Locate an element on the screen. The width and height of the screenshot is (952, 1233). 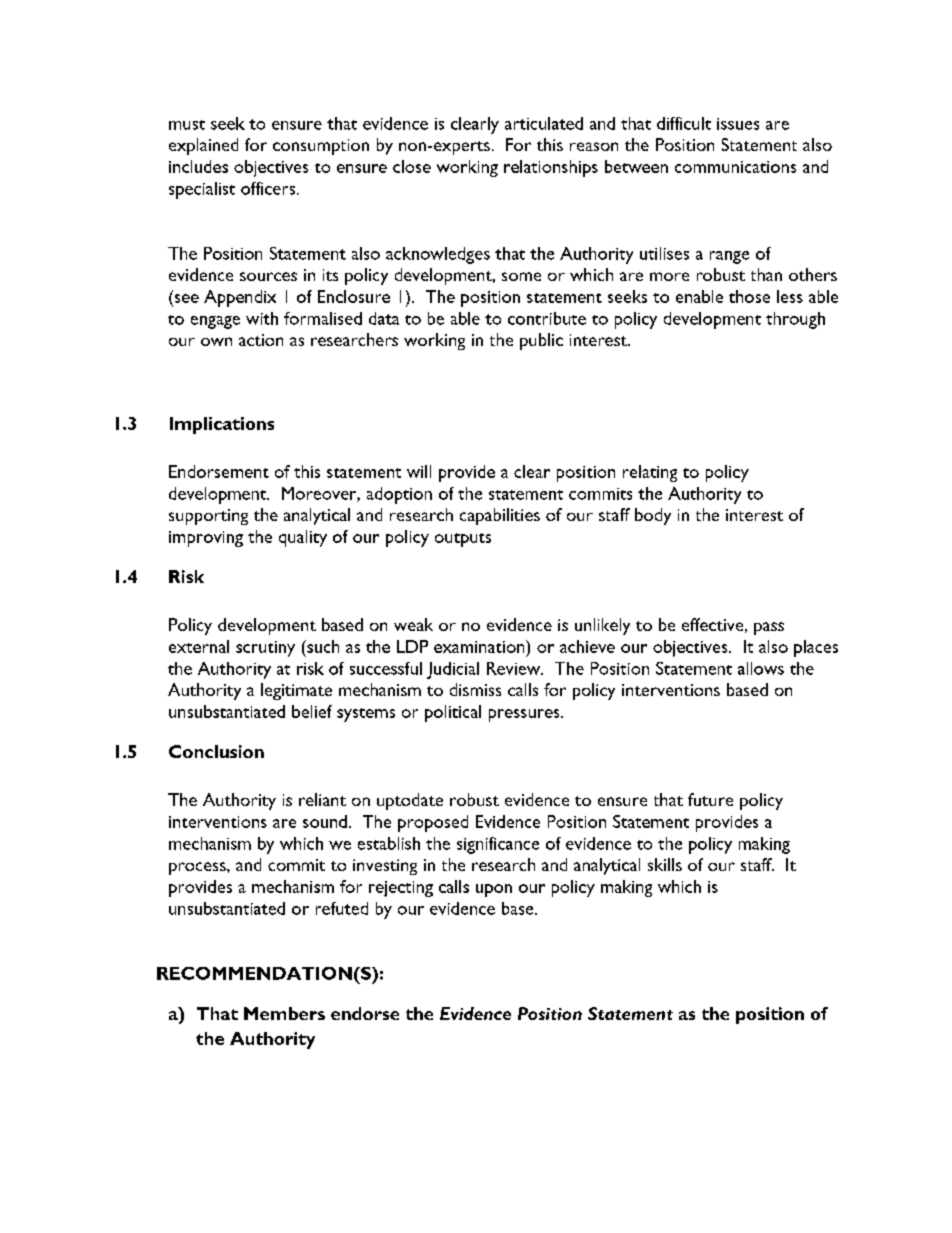
will is located at coordinates (419, 471).
